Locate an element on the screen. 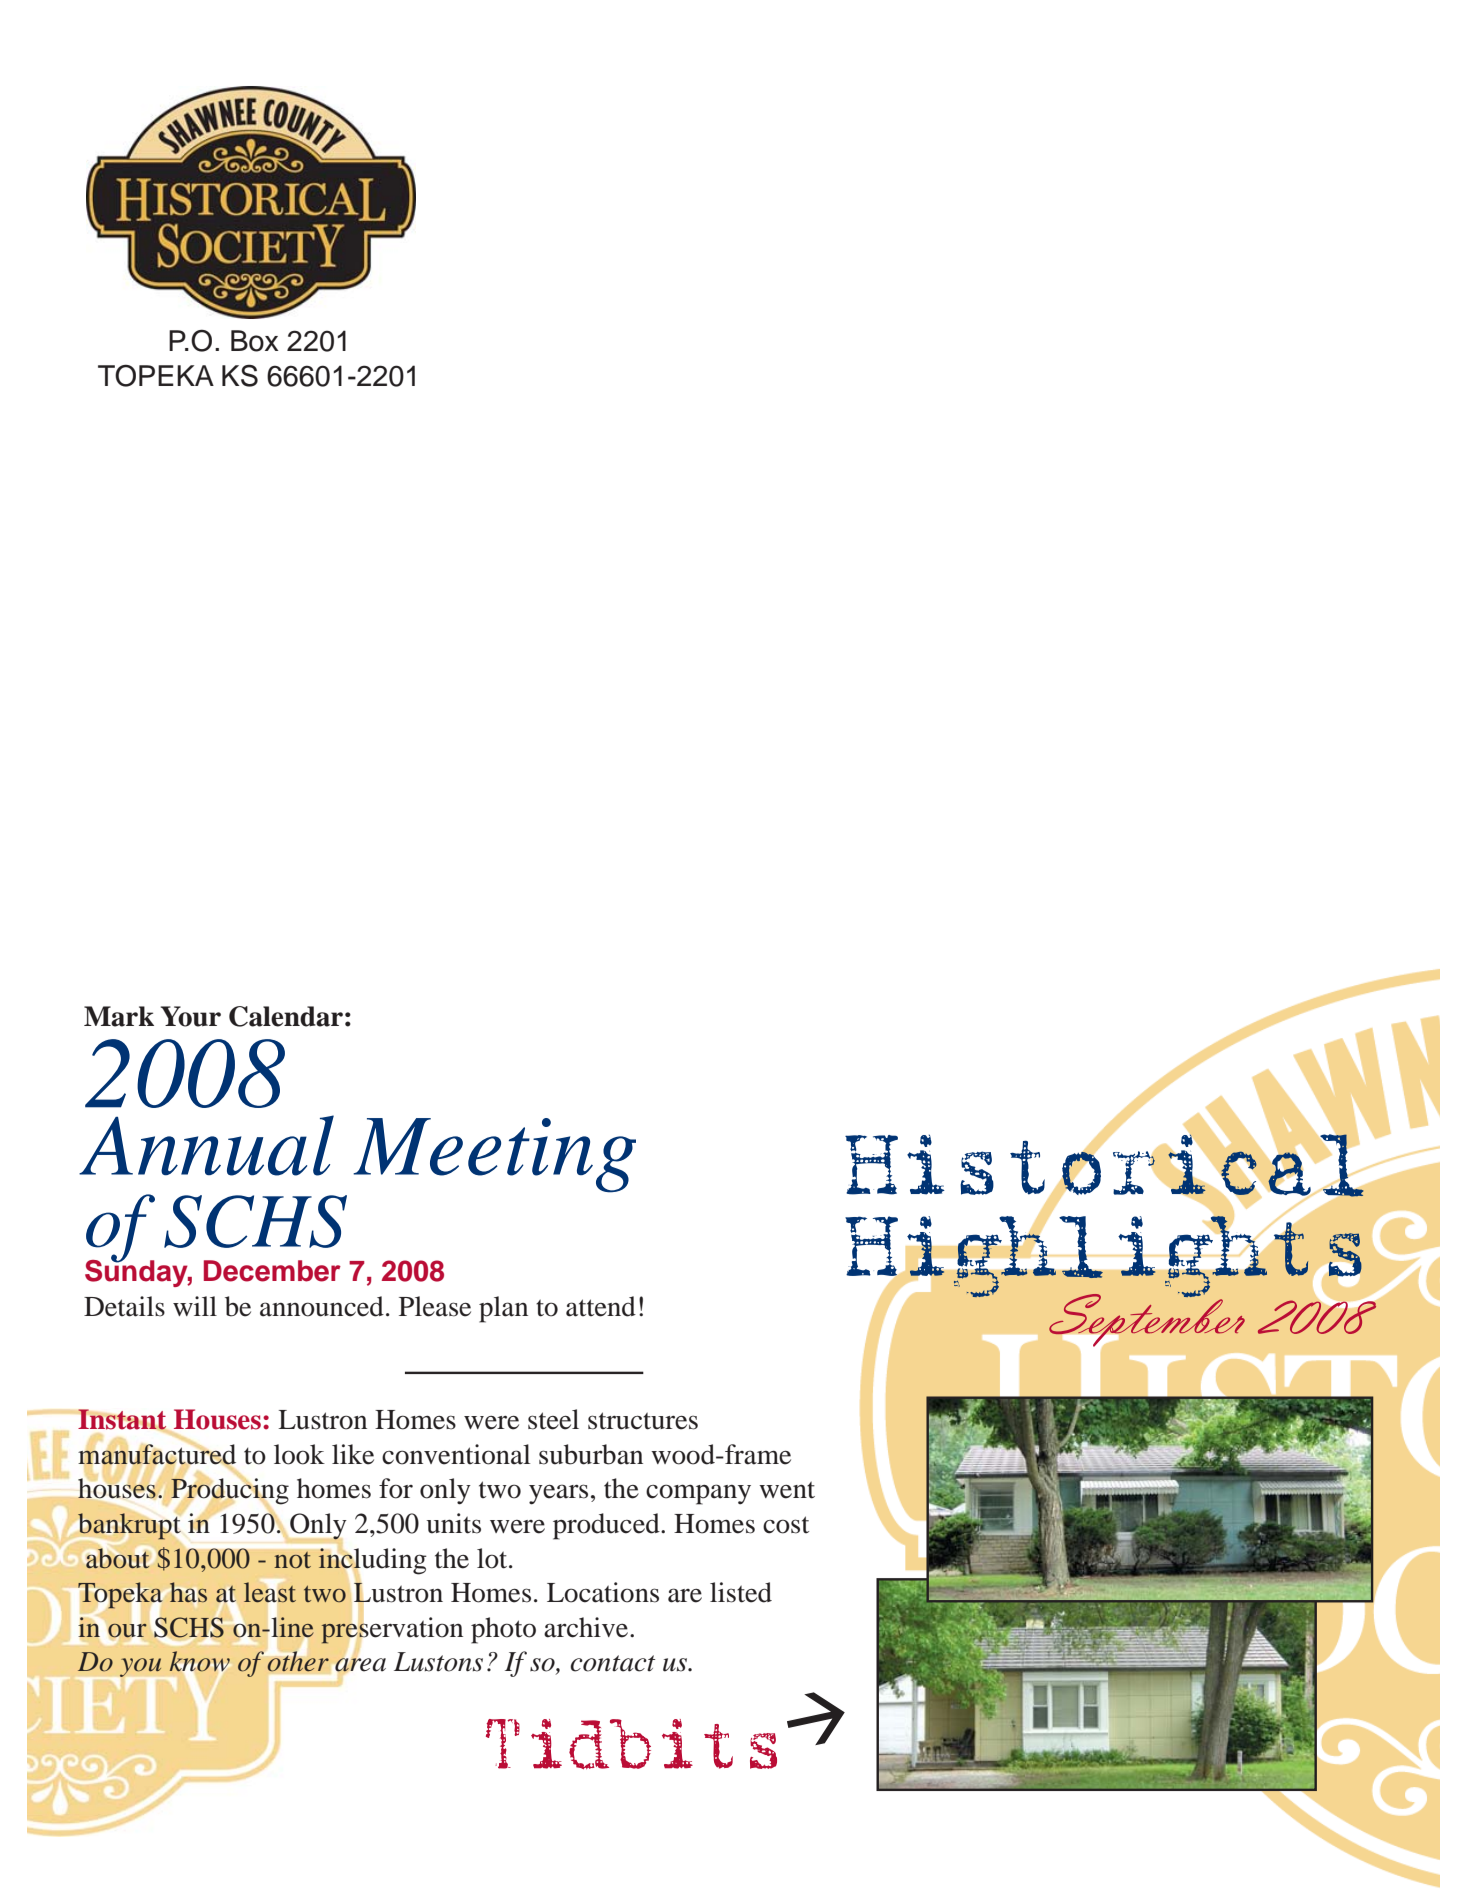 The image size is (1469, 1901). Your is located at coordinates (191, 1016).
